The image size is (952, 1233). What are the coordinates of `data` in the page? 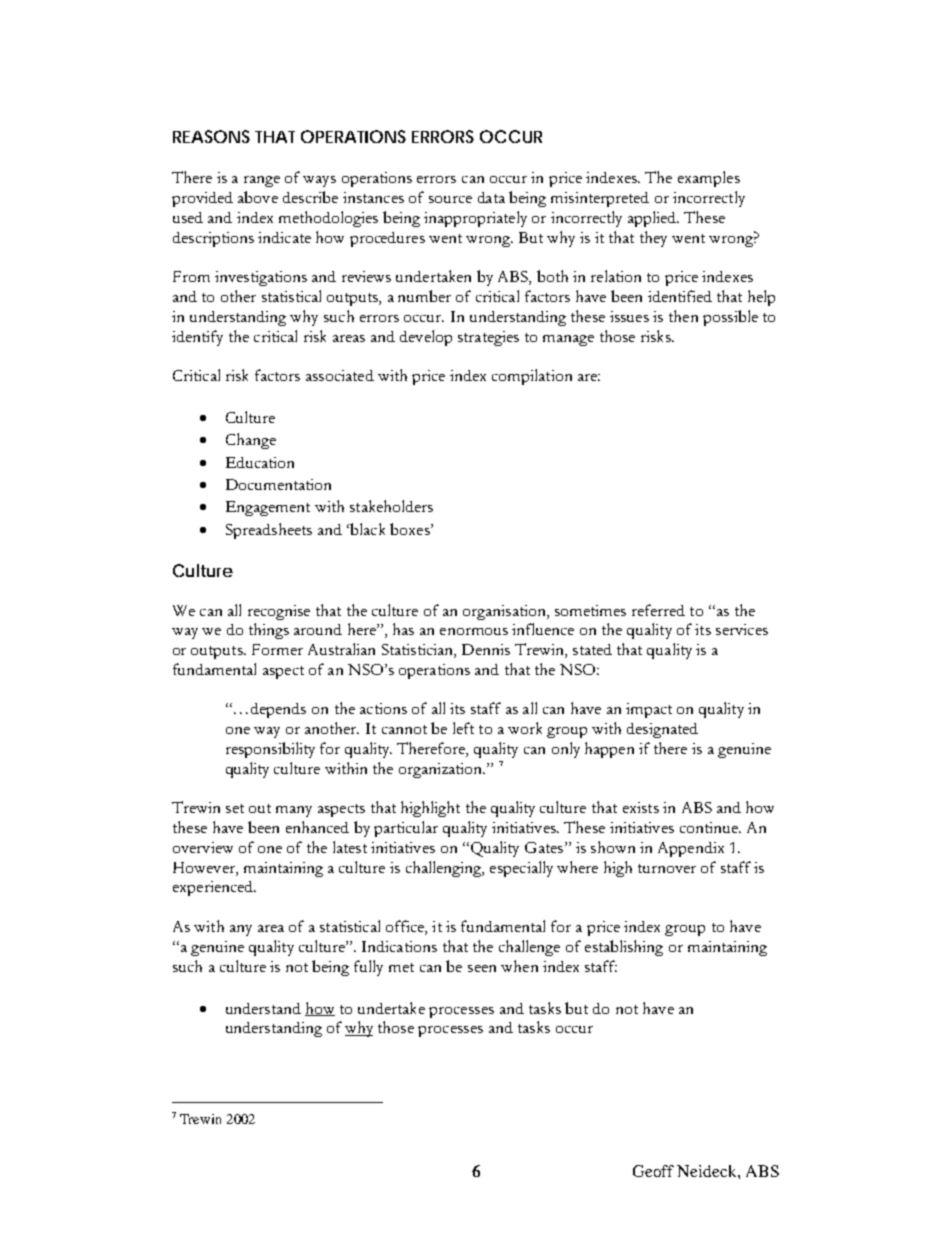 It's located at (491, 197).
